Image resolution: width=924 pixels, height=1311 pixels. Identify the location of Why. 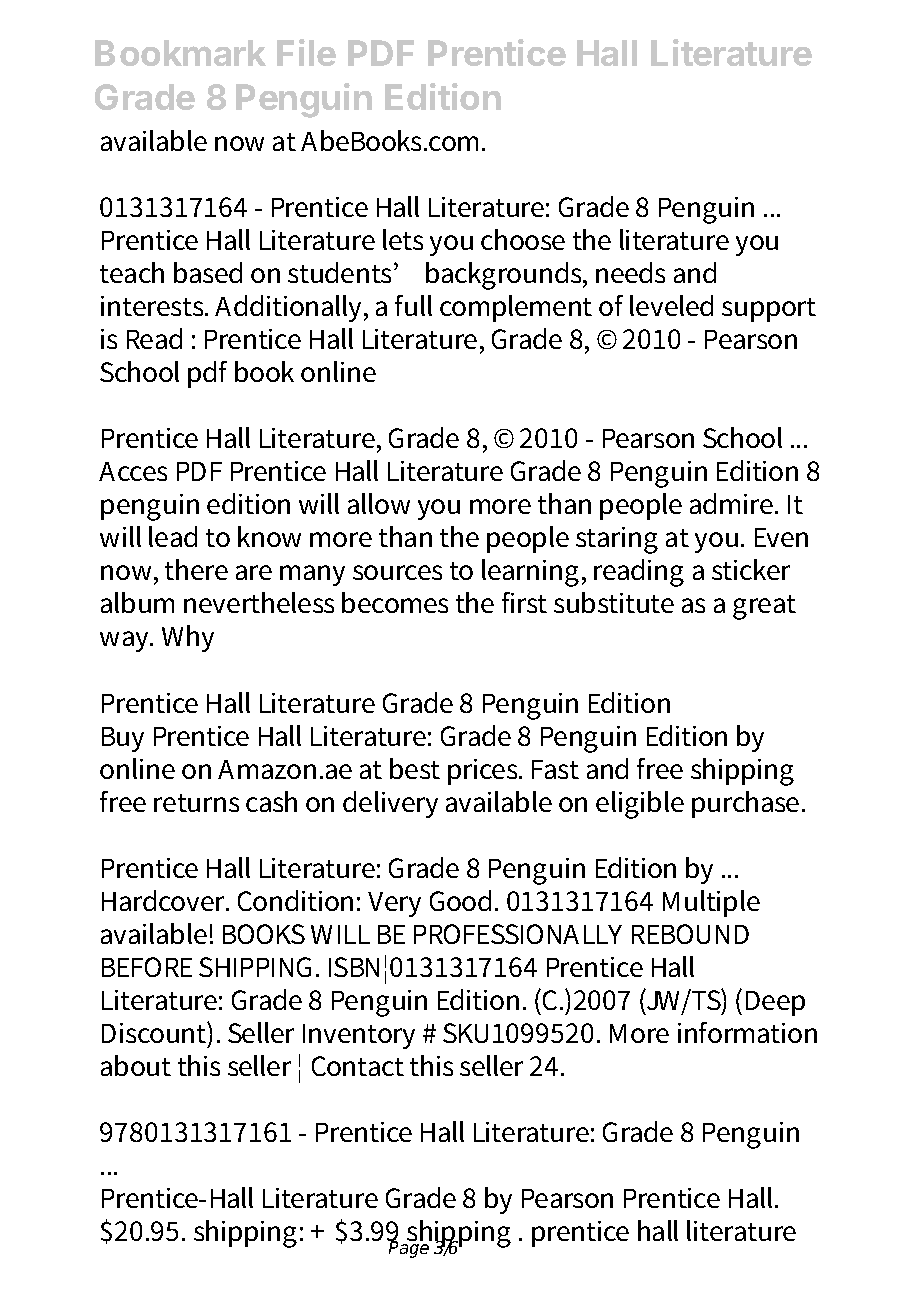
(188, 638).
